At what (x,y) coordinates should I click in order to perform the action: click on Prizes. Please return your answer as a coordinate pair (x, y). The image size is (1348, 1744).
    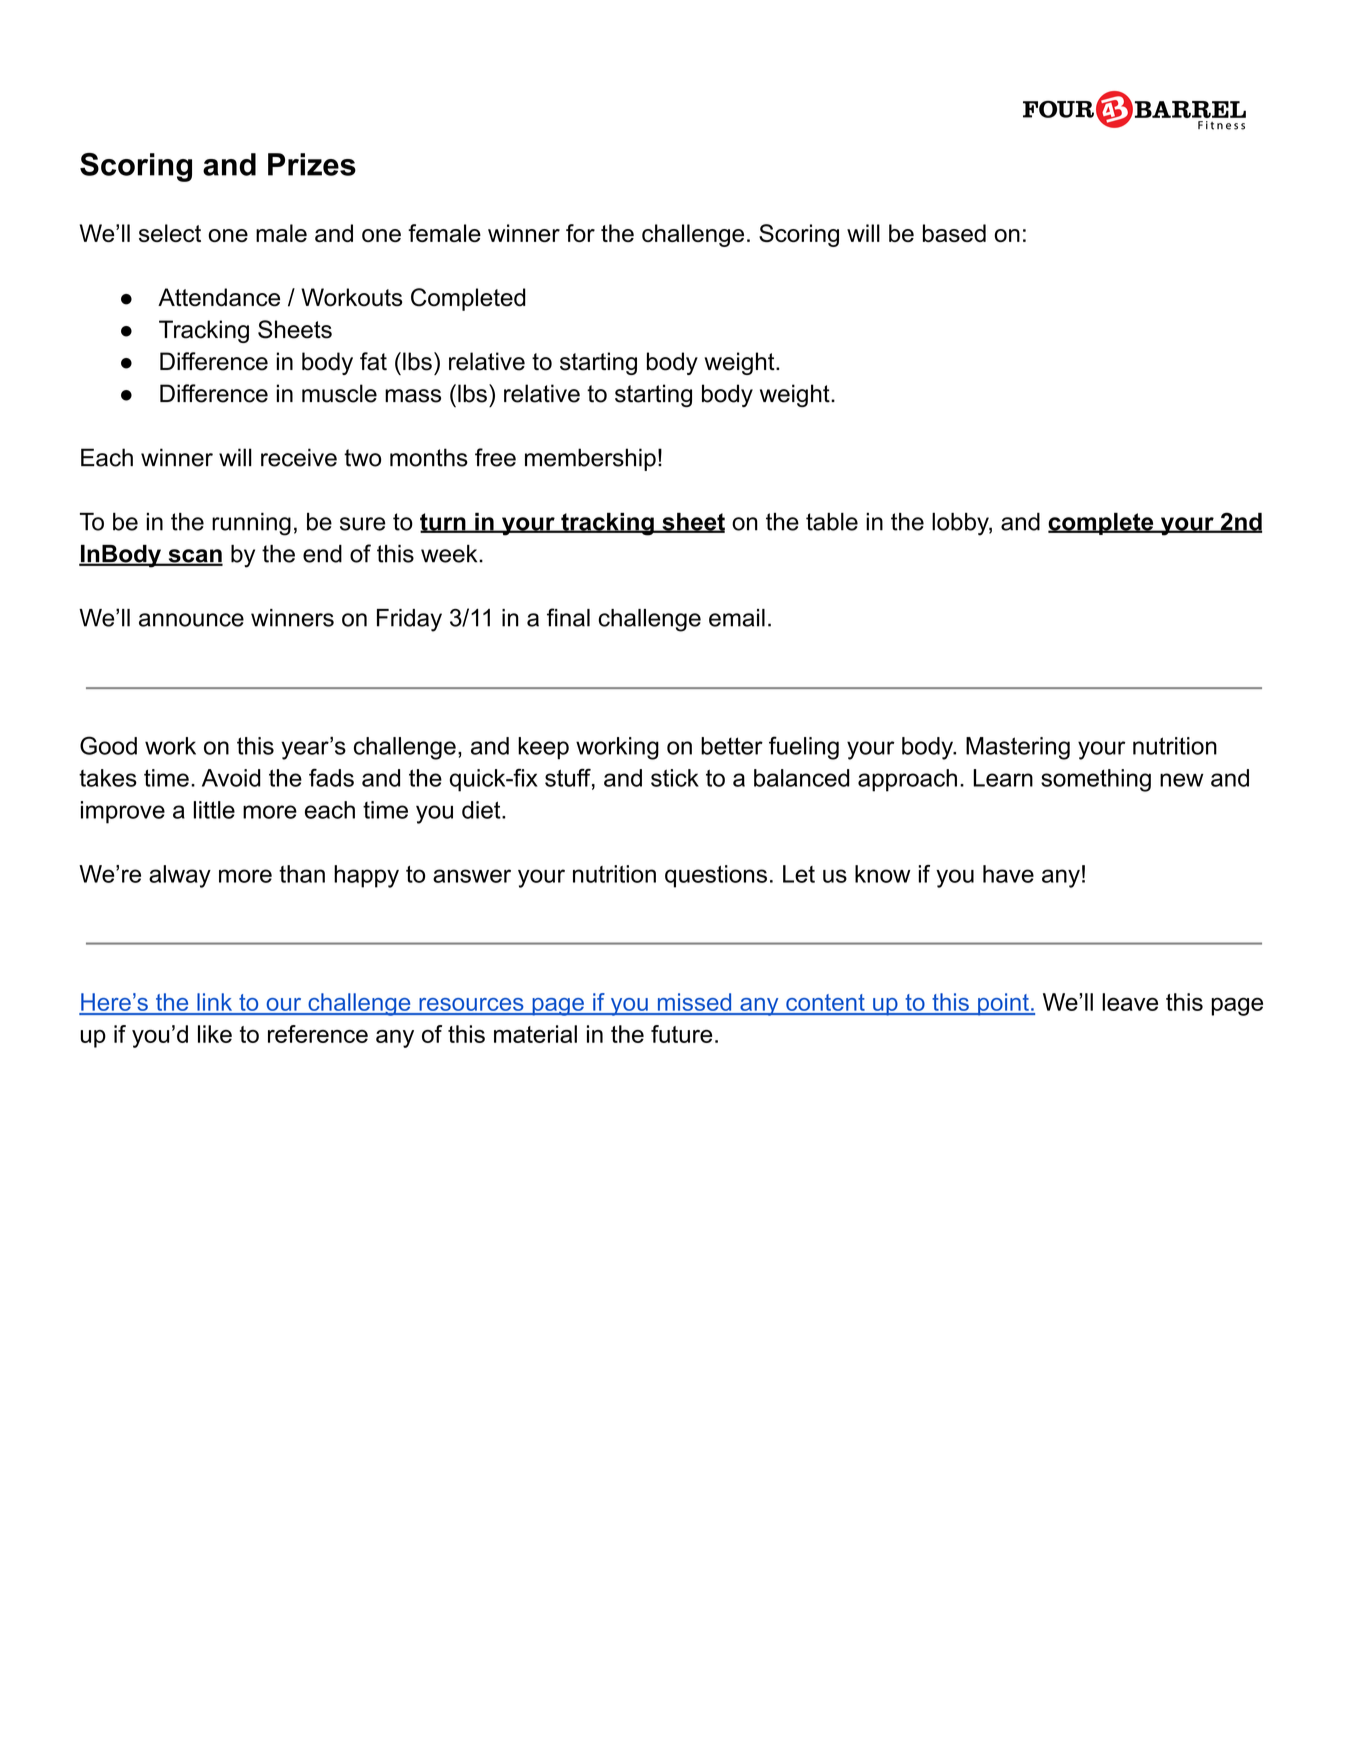
    Looking at the image, I should click on (312, 164).
